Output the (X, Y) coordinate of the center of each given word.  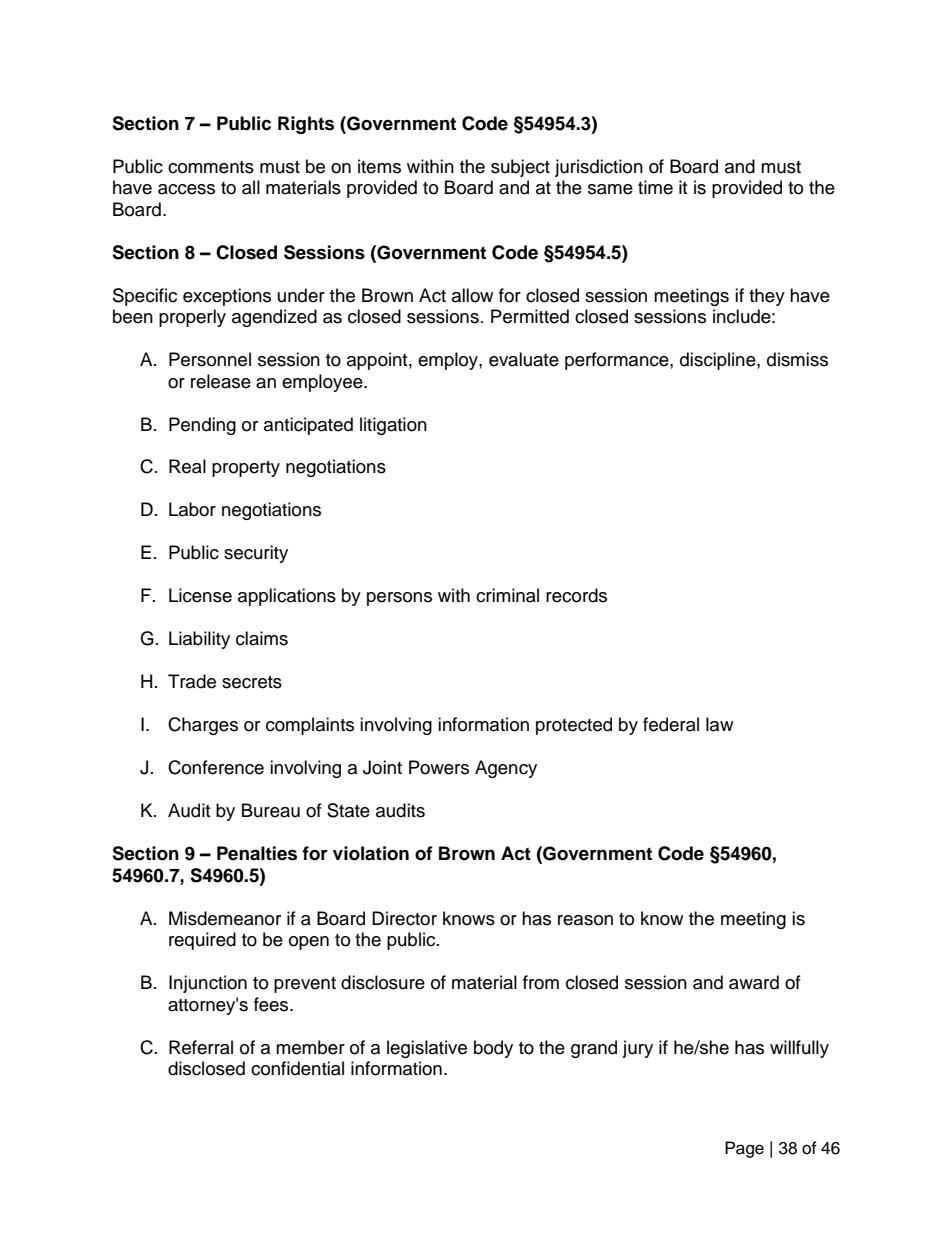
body (493, 1049)
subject (520, 168)
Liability (199, 640)
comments (211, 167)
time (655, 187)
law (719, 724)
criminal (507, 595)
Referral (201, 1047)
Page (744, 1149)
